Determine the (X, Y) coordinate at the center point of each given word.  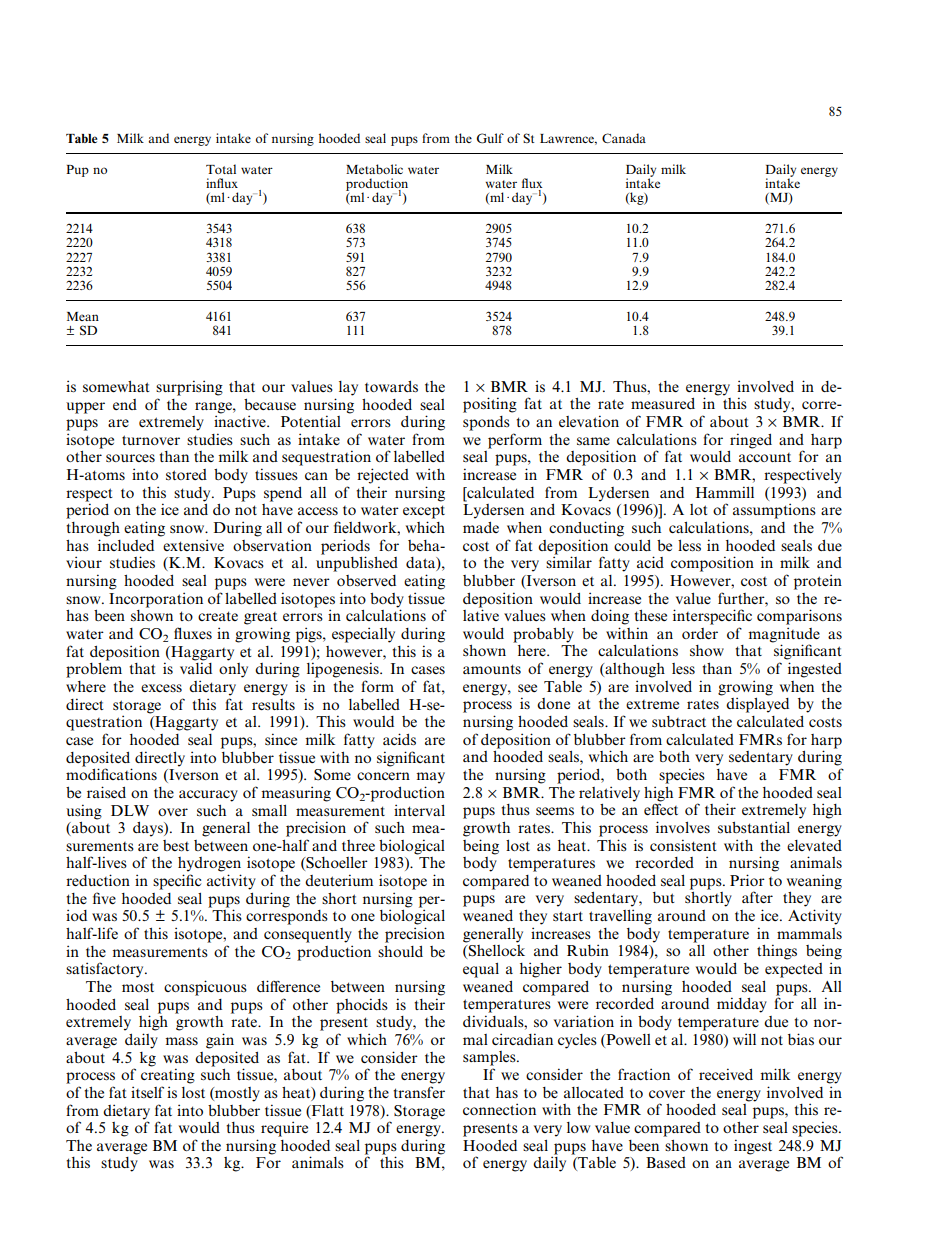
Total (221, 169)
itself (147, 1092)
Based (666, 1162)
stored (186, 475)
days (149, 829)
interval (419, 810)
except (424, 512)
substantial (754, 827)
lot (699, 509)
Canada (624, 138)
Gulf (490, 138)
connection (499, 1109)
